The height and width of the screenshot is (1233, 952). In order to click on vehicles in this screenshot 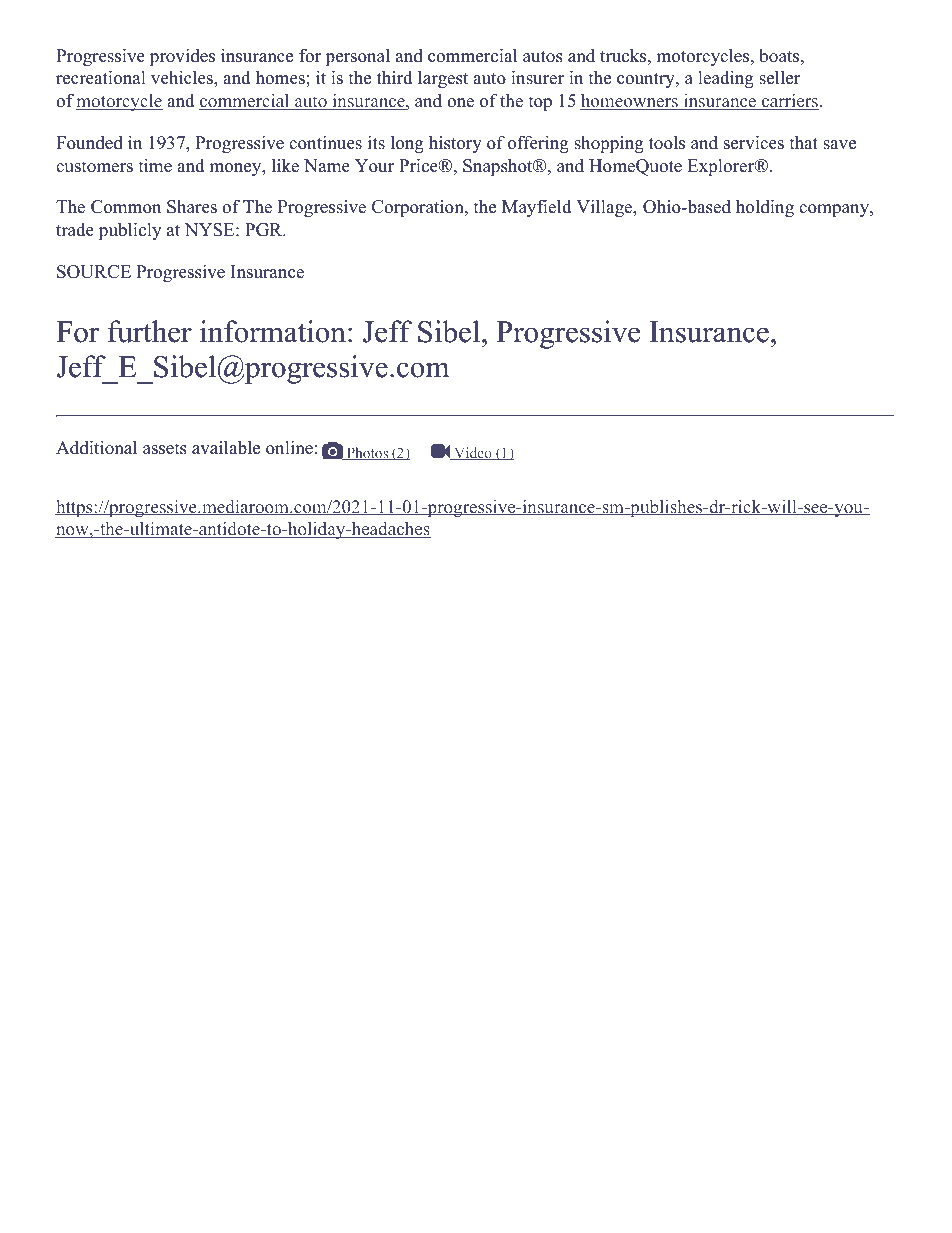, I will do `click(183, 77)`.
